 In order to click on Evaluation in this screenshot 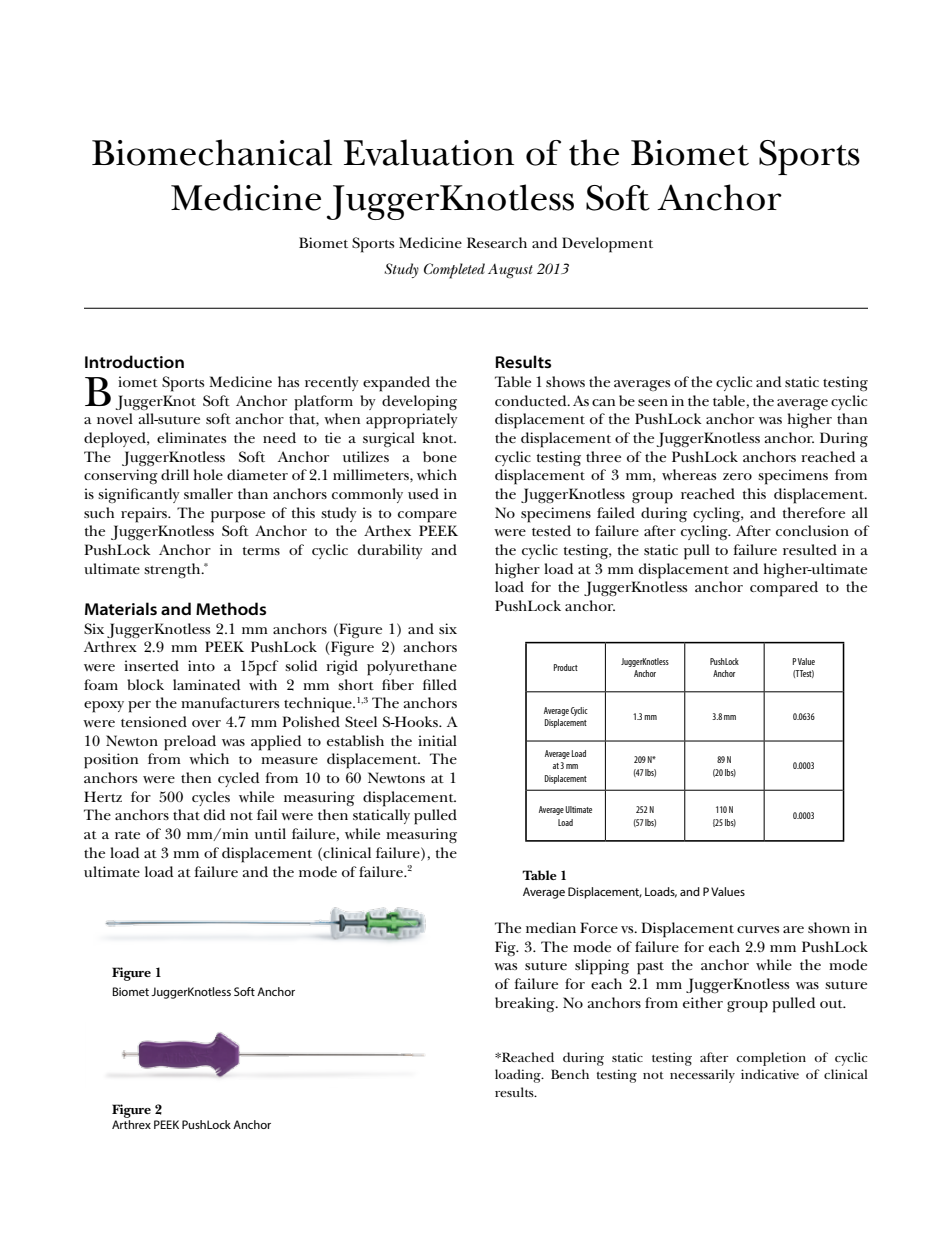, I will do `click(429, 152)`.
